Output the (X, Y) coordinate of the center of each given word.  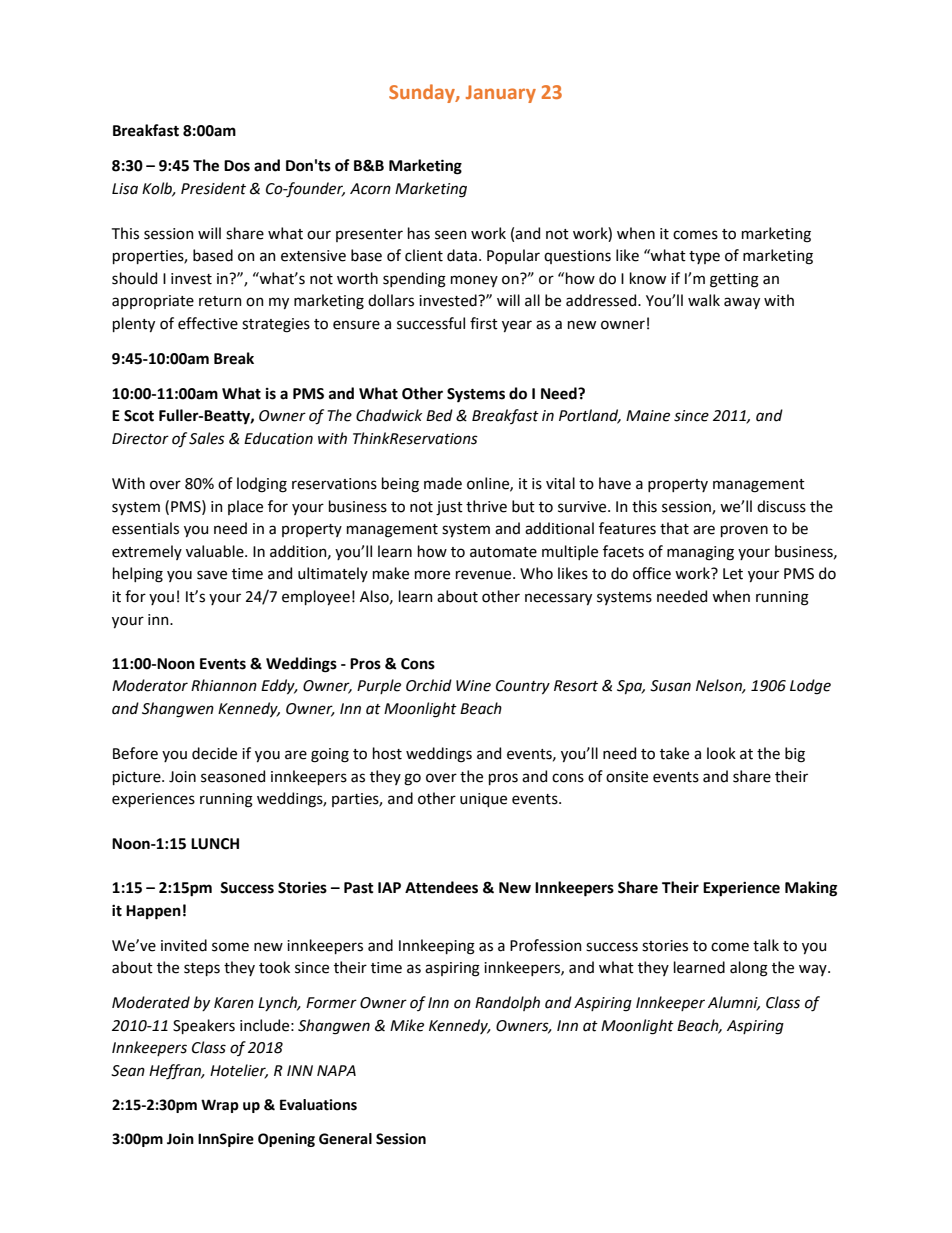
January (501, 94)
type (704, 257)
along (749, 969)
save (212, 575)
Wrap (220, 1106)
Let (733, 574)
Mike (407, 1025)
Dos (237, 166)
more (432, 575)
